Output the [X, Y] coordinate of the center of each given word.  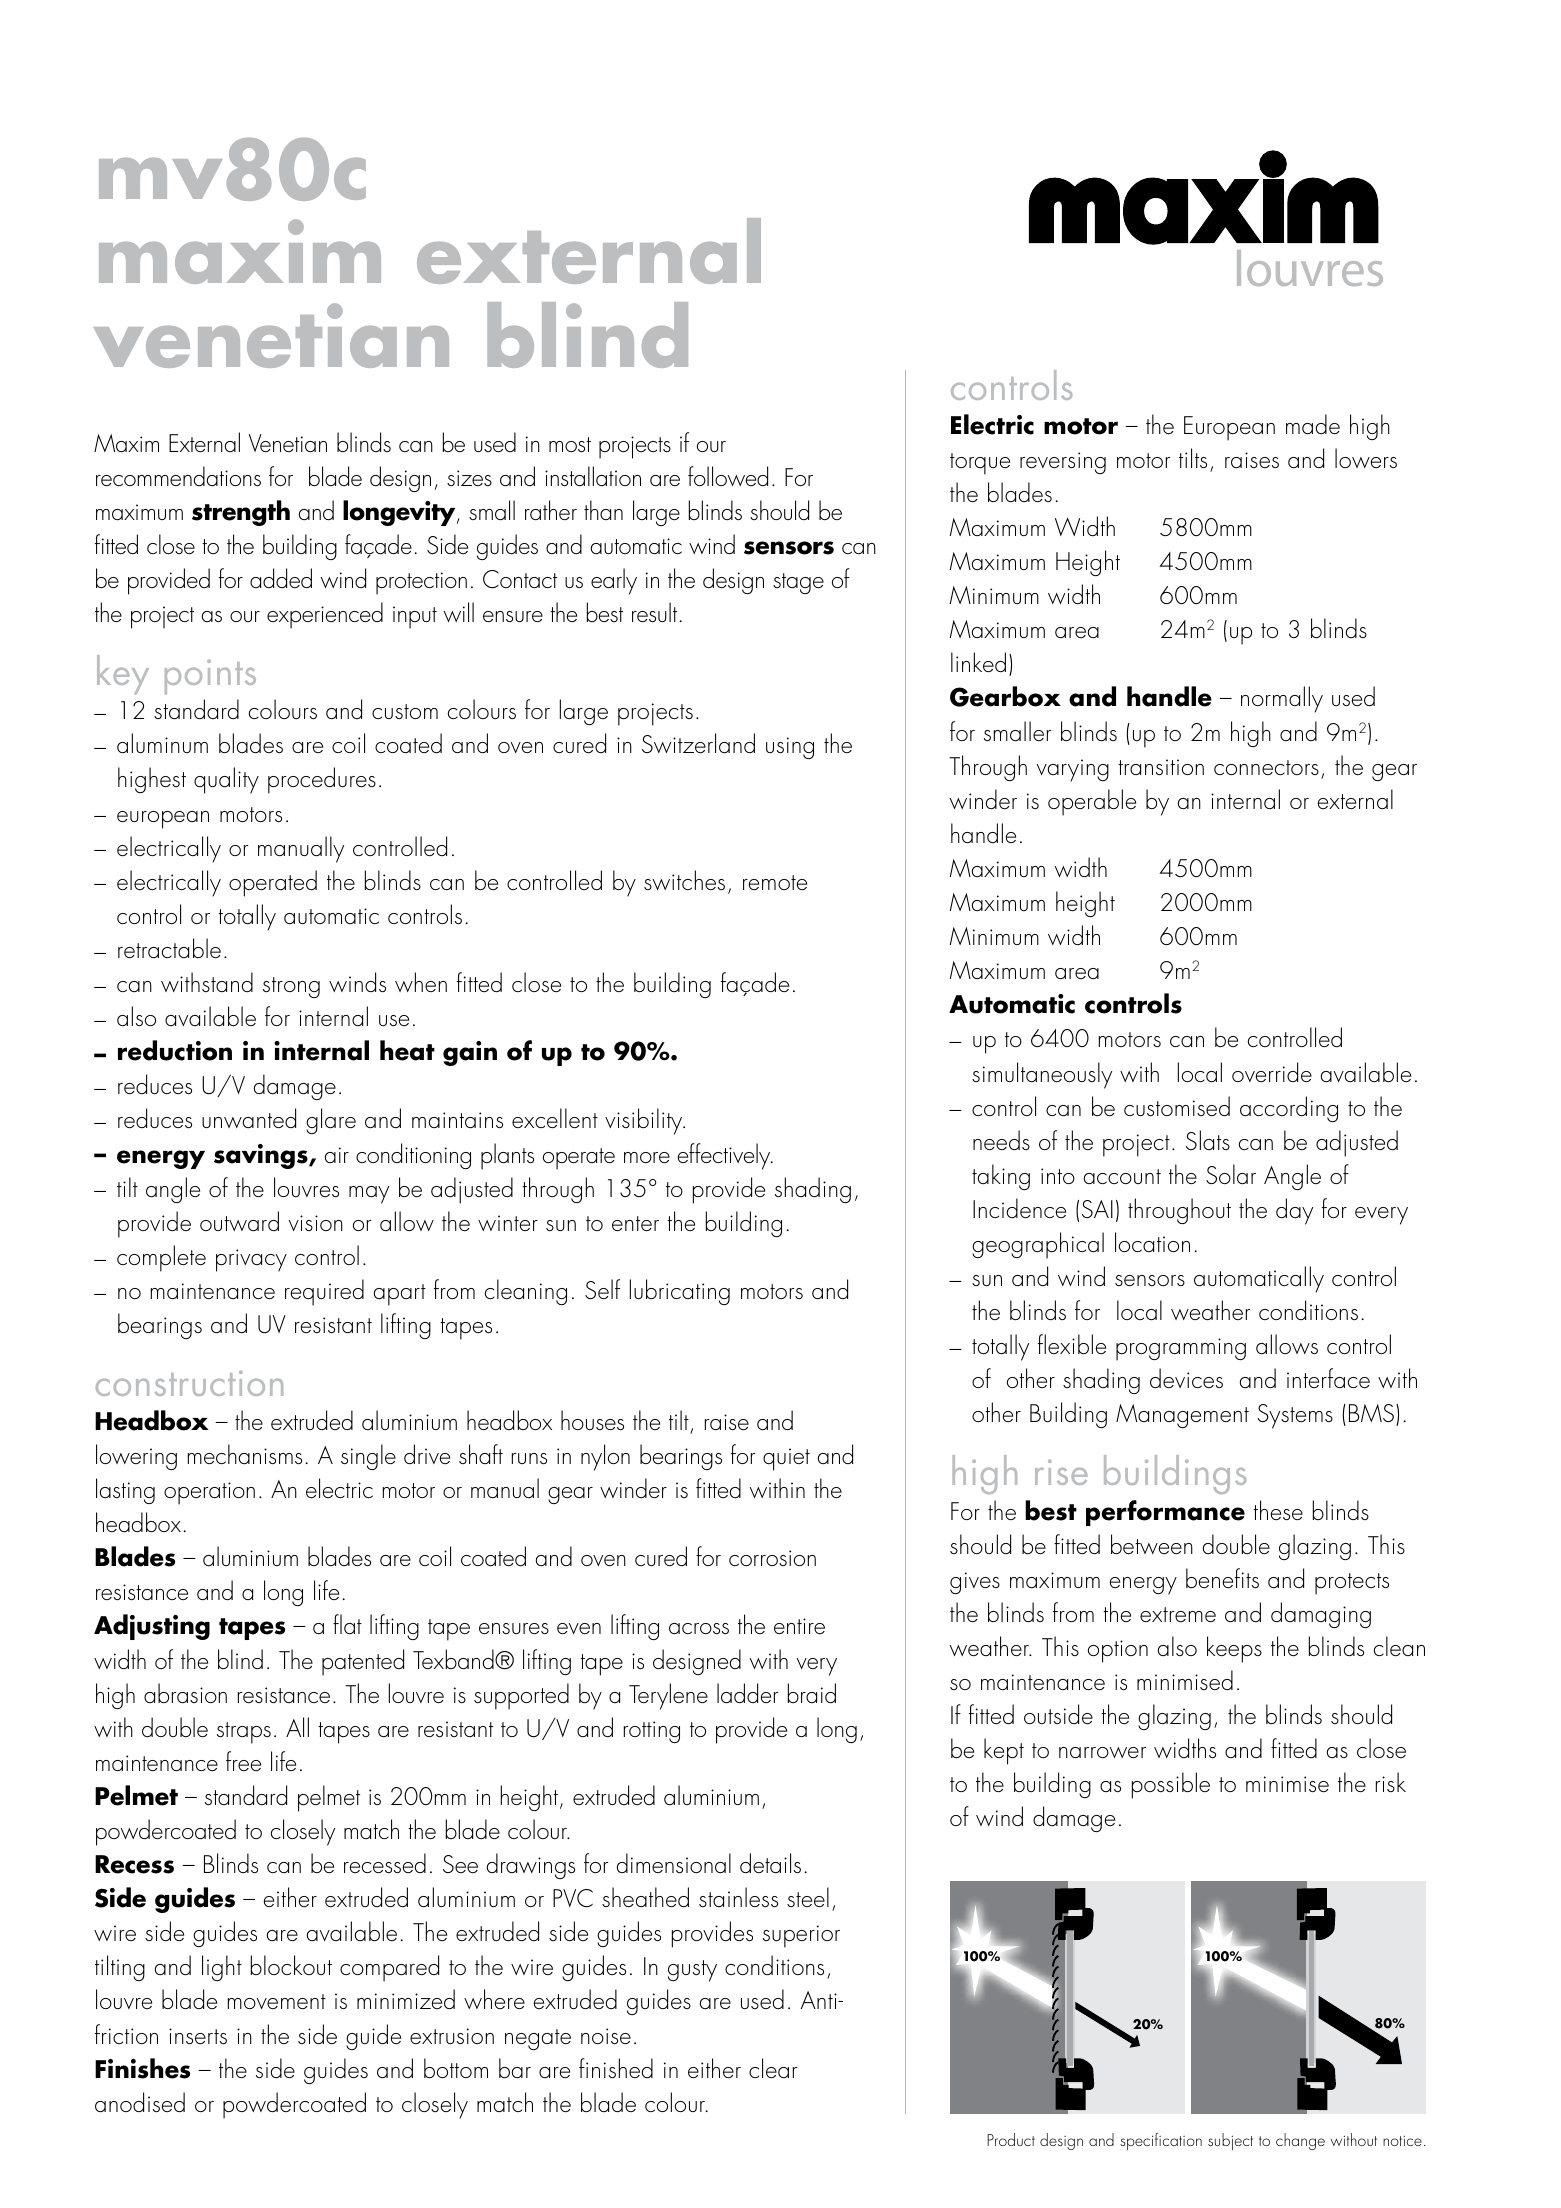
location [1152, 1242]
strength [241, 513]
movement [277, 2002]
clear [773, 2068]
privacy [251, 1260]
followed [728, 476]
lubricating [680, 1292]
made [1313, 424]
